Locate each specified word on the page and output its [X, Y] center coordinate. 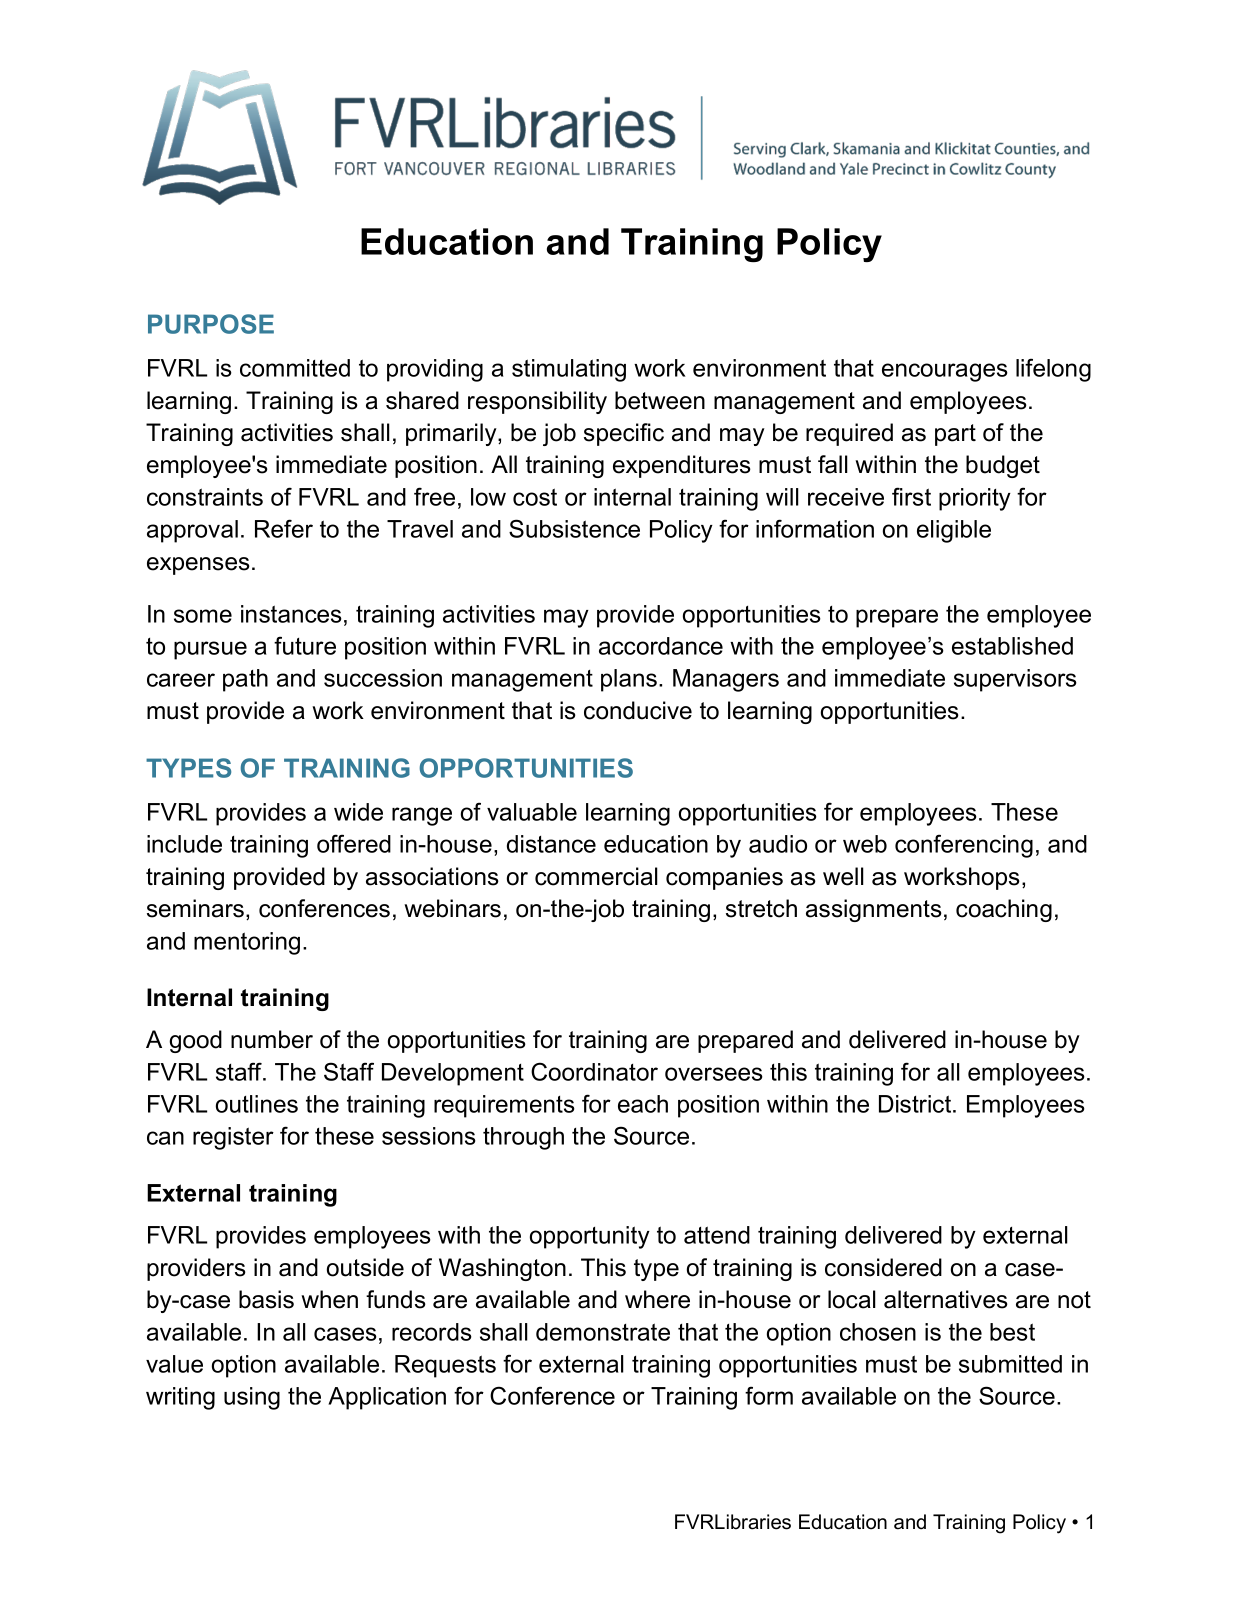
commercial [596, 876]
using [252, 1398]
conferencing [964, 846]
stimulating [569, 370]
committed [295, 368]
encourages [945, 372]
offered [354, 843]
